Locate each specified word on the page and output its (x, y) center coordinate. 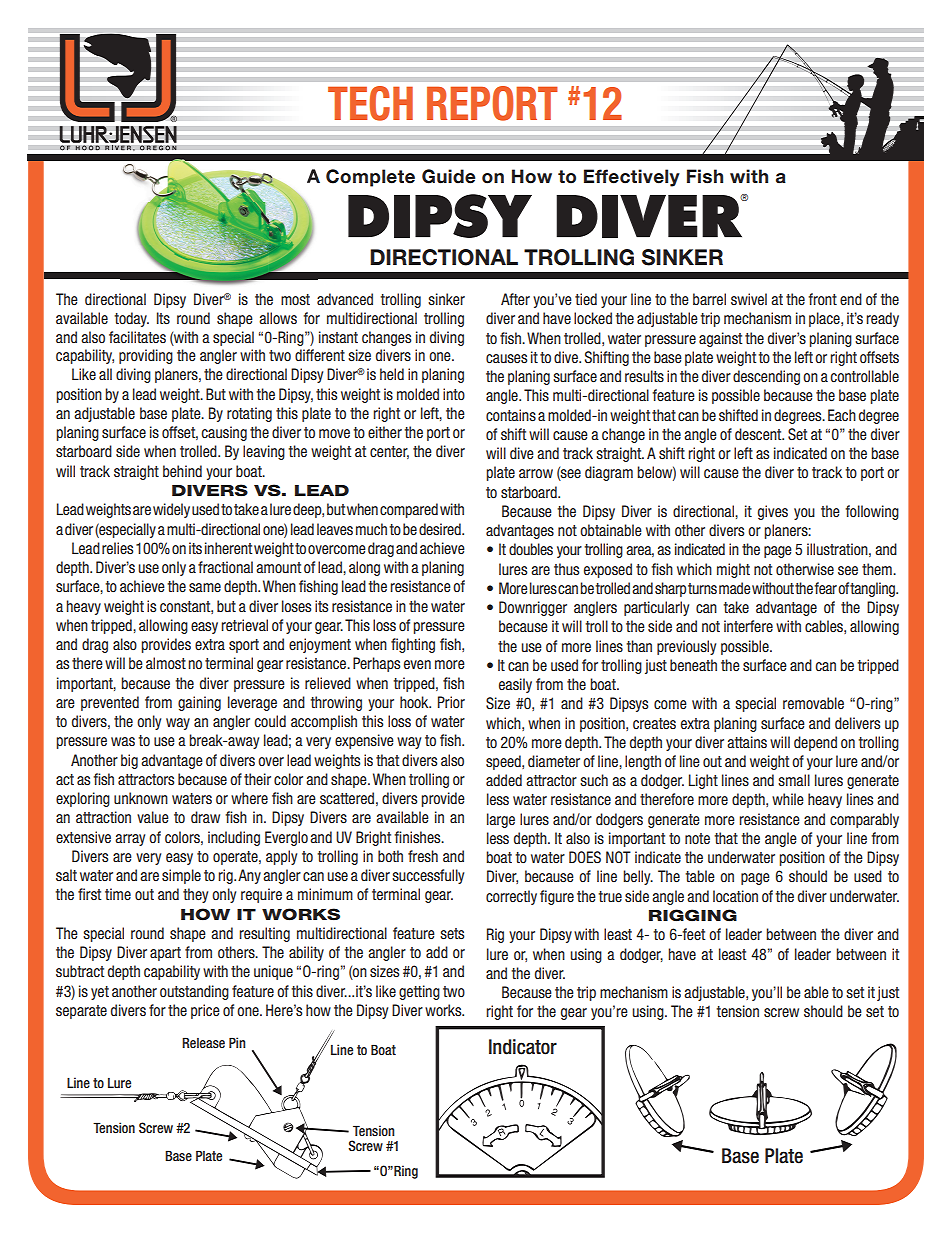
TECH (370, 103)
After (515, 299)
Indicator (523, 1047)
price (205, 1011)
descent (759, 434)
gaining (199, 703)
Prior (451, 702)
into (454, 394)
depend (815, 743)
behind (182, 471)
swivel (749, 299)
